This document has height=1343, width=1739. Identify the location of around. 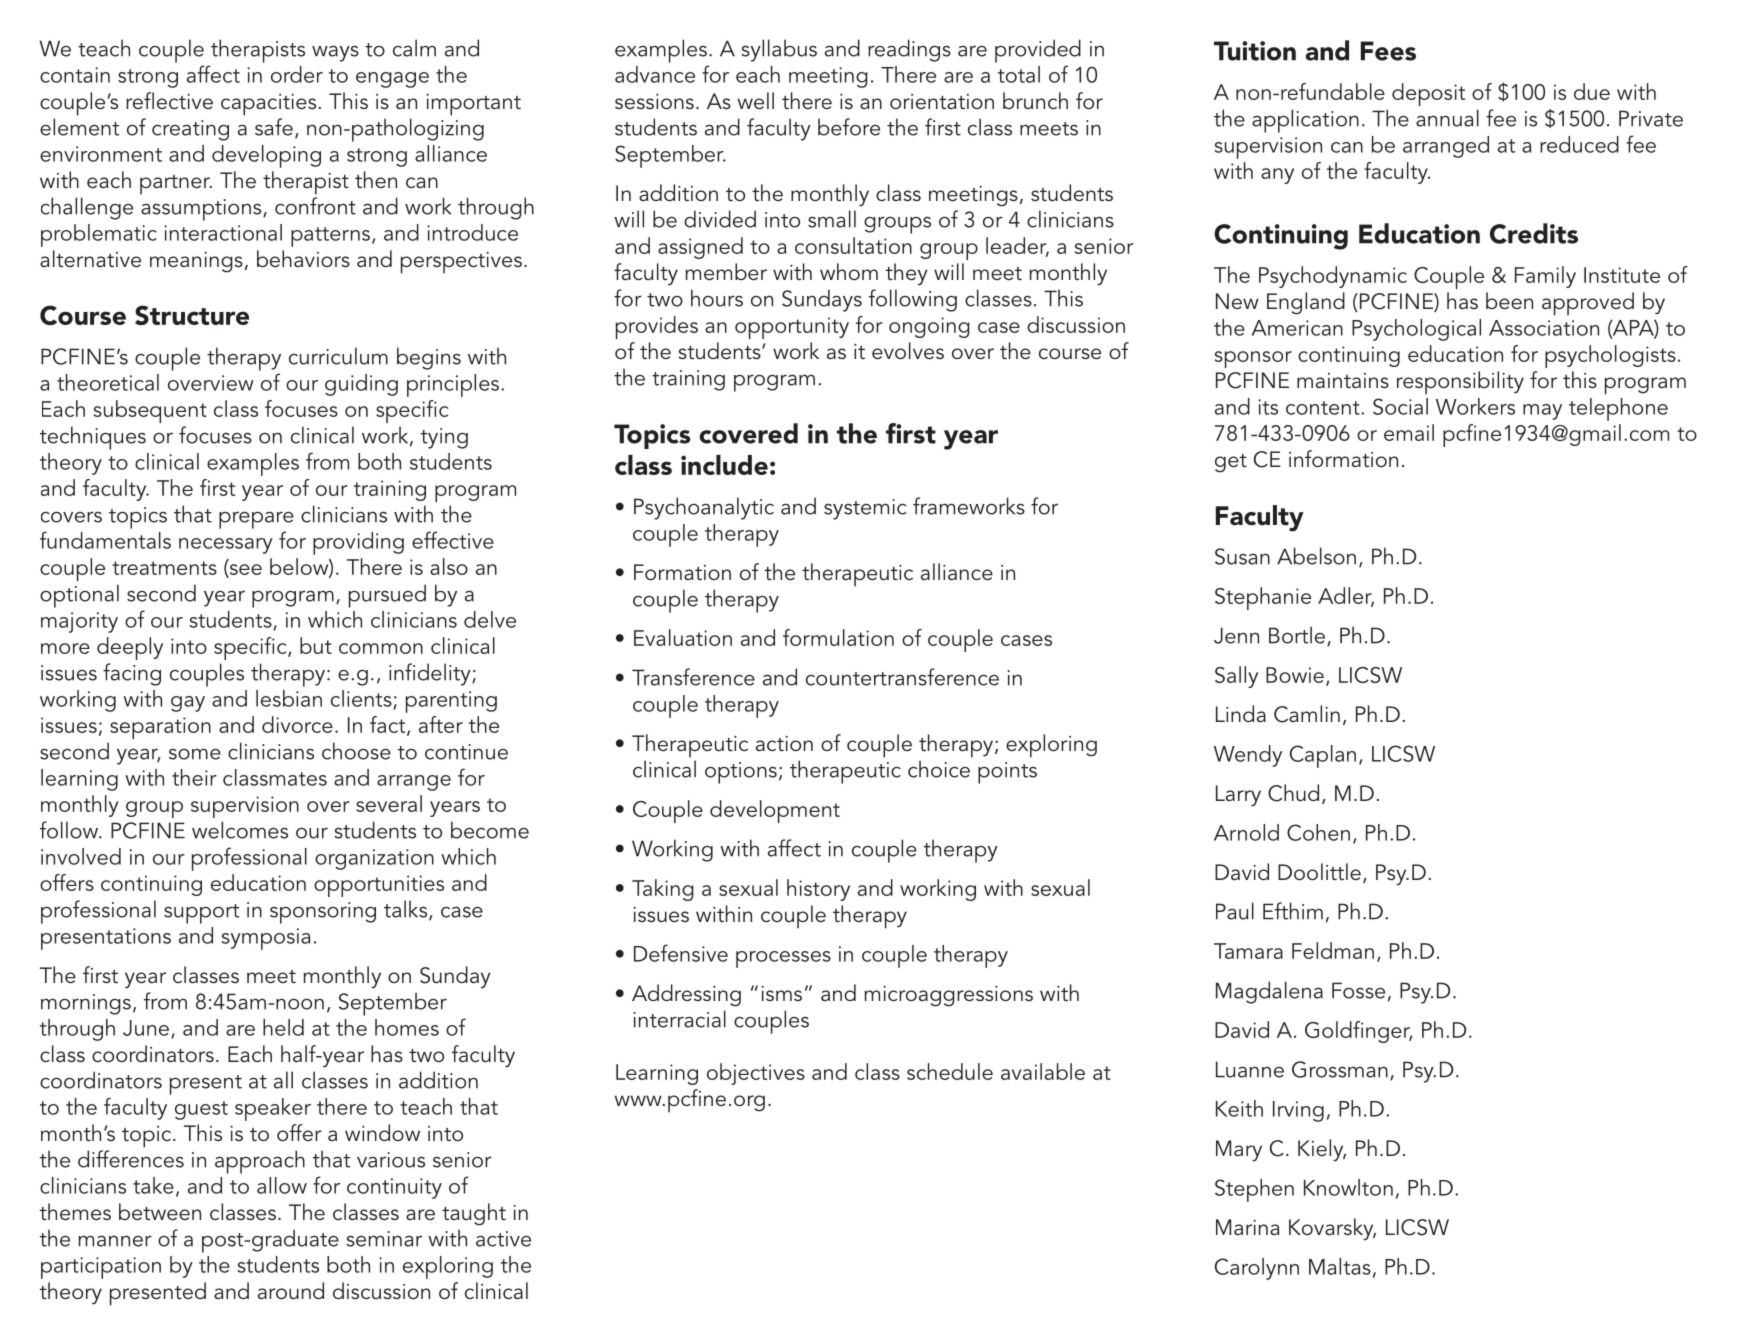
(291, 1291).
